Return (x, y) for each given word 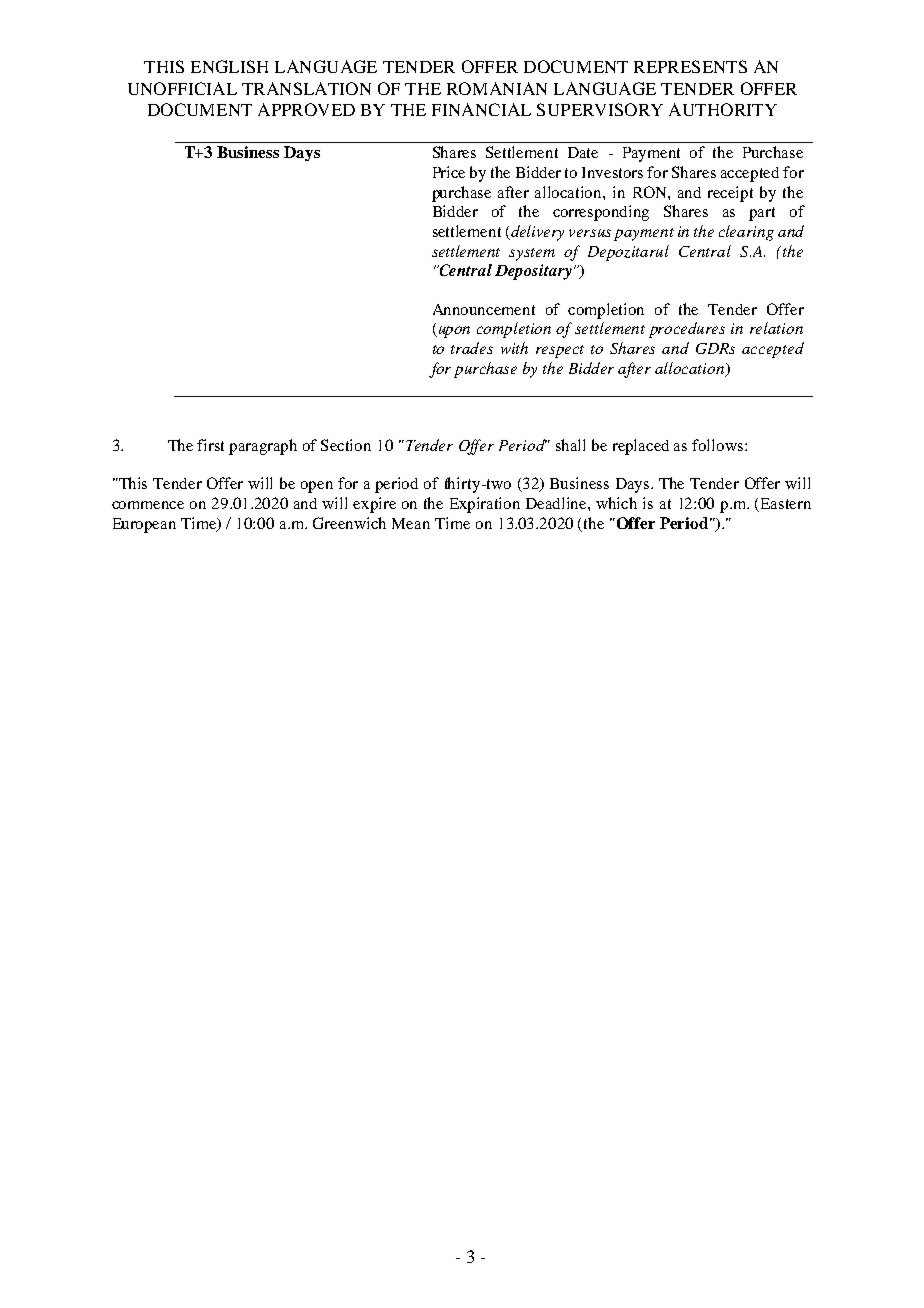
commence (148, 505)
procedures (687, 330)
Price (449, 172)
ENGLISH (229, 66)
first (210, 445)
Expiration (485, 505)
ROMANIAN (497, 88)
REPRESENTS (690, 66)
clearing (746, 233)
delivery (536, 233)
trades (472, 348)
